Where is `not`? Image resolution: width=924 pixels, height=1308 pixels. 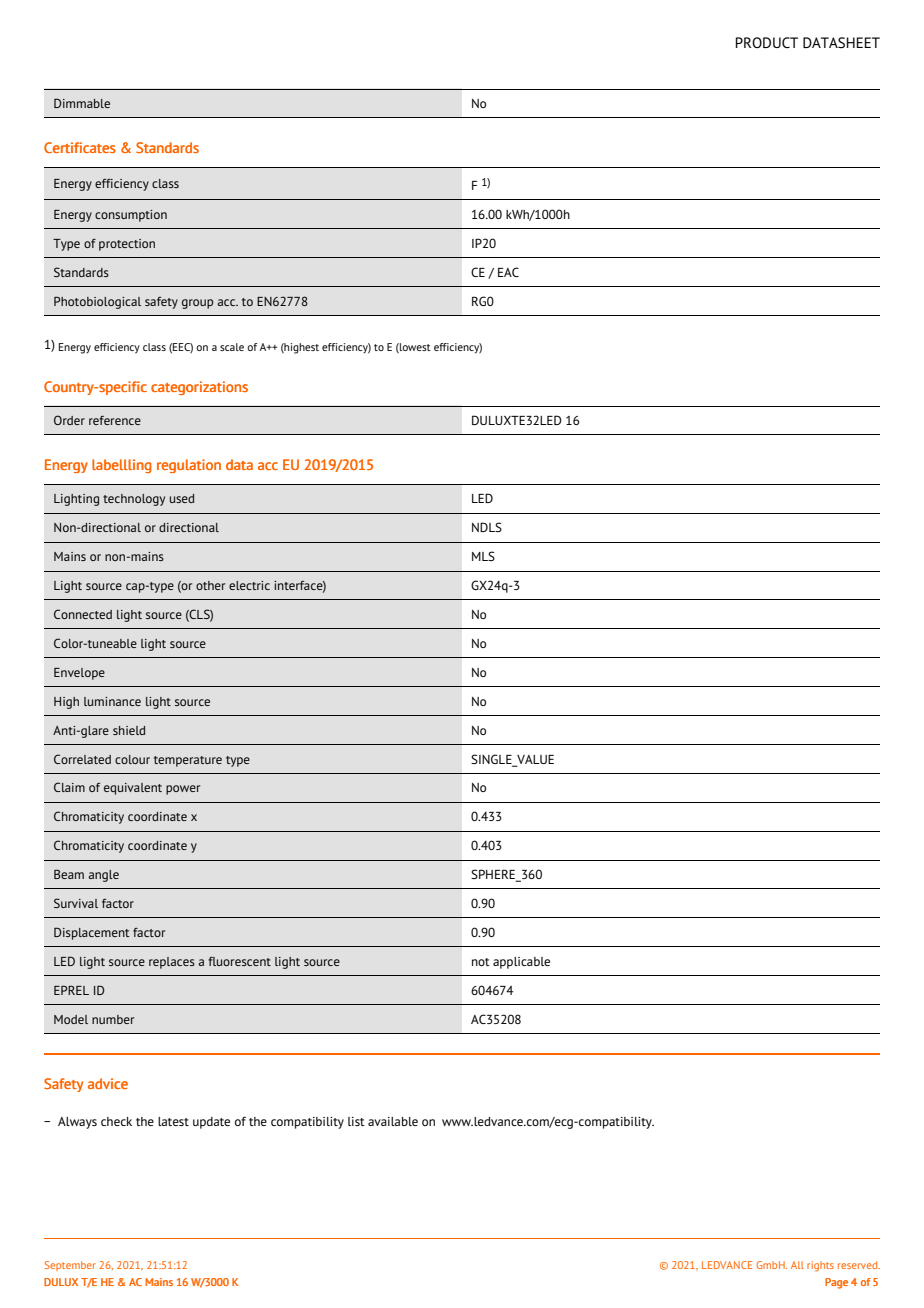
not is located at coordinates (481, 962).
